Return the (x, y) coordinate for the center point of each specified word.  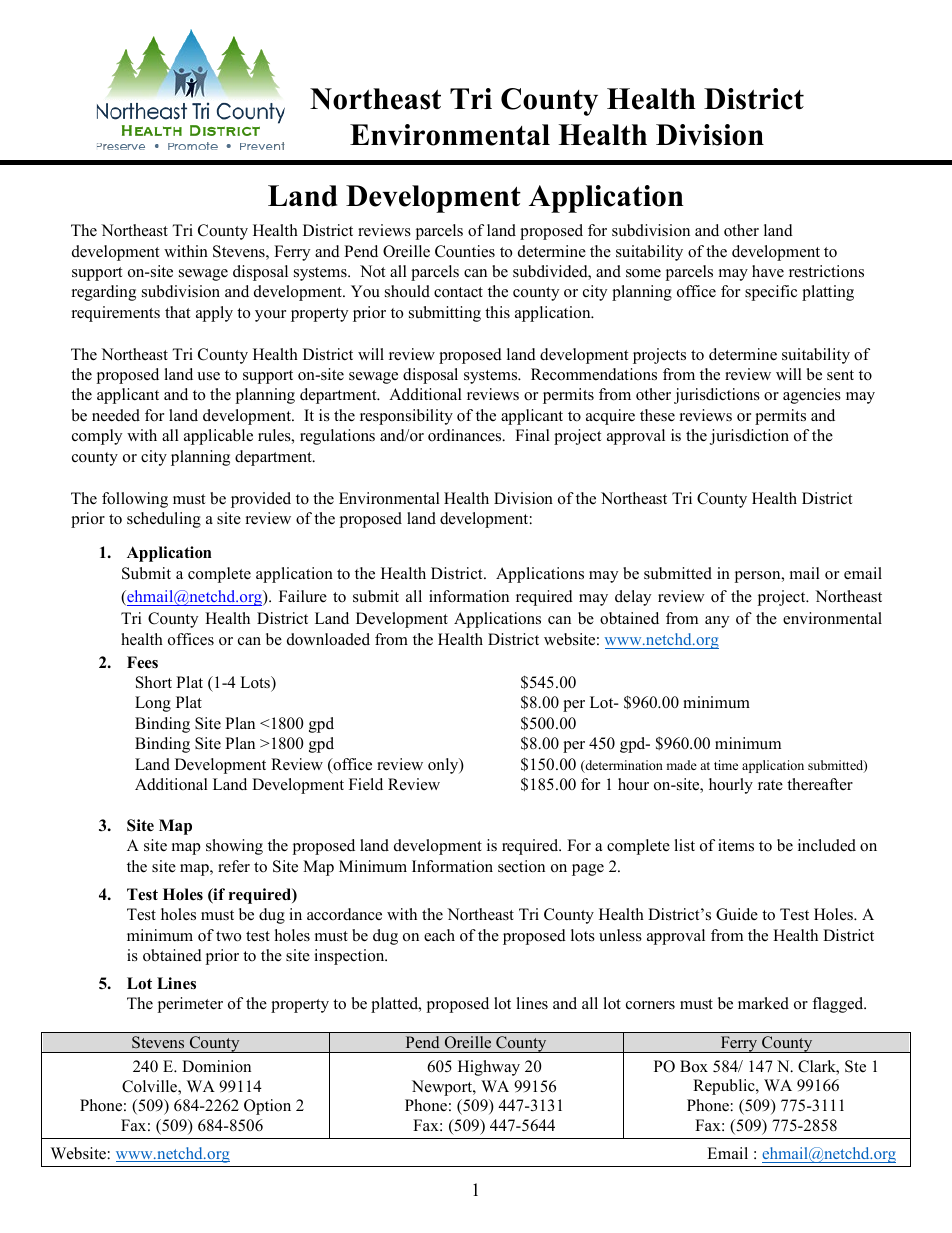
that (177, 312)
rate (770, 785)
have (768, 271)
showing (234, 847)
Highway (489, 1068)
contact (458, 292)
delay (633, 598)
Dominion (216, 1066)
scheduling (164, 520)
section (521, 866)
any (717, 622)
